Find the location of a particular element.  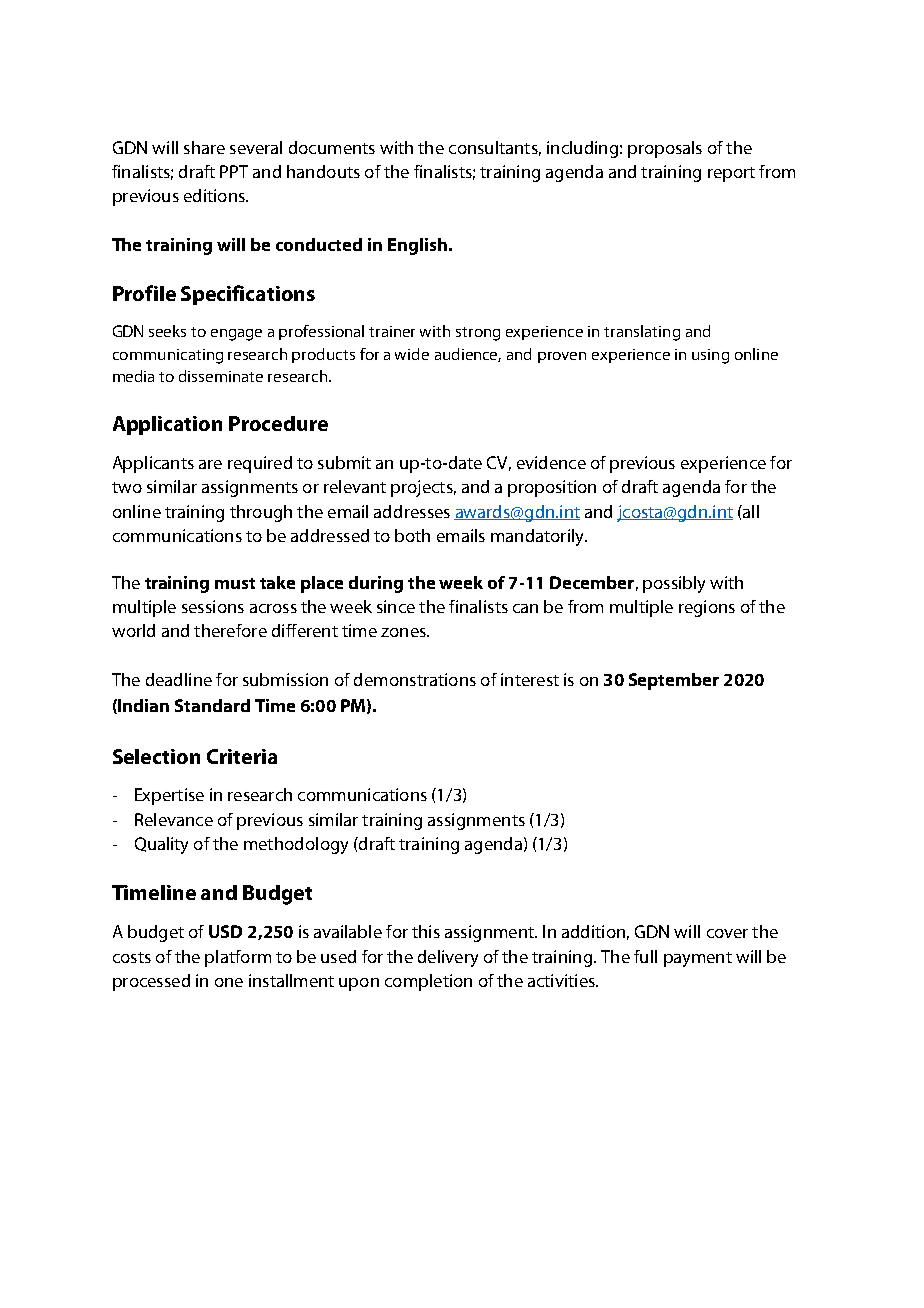

delivery is located at coordinates (448, 958).
